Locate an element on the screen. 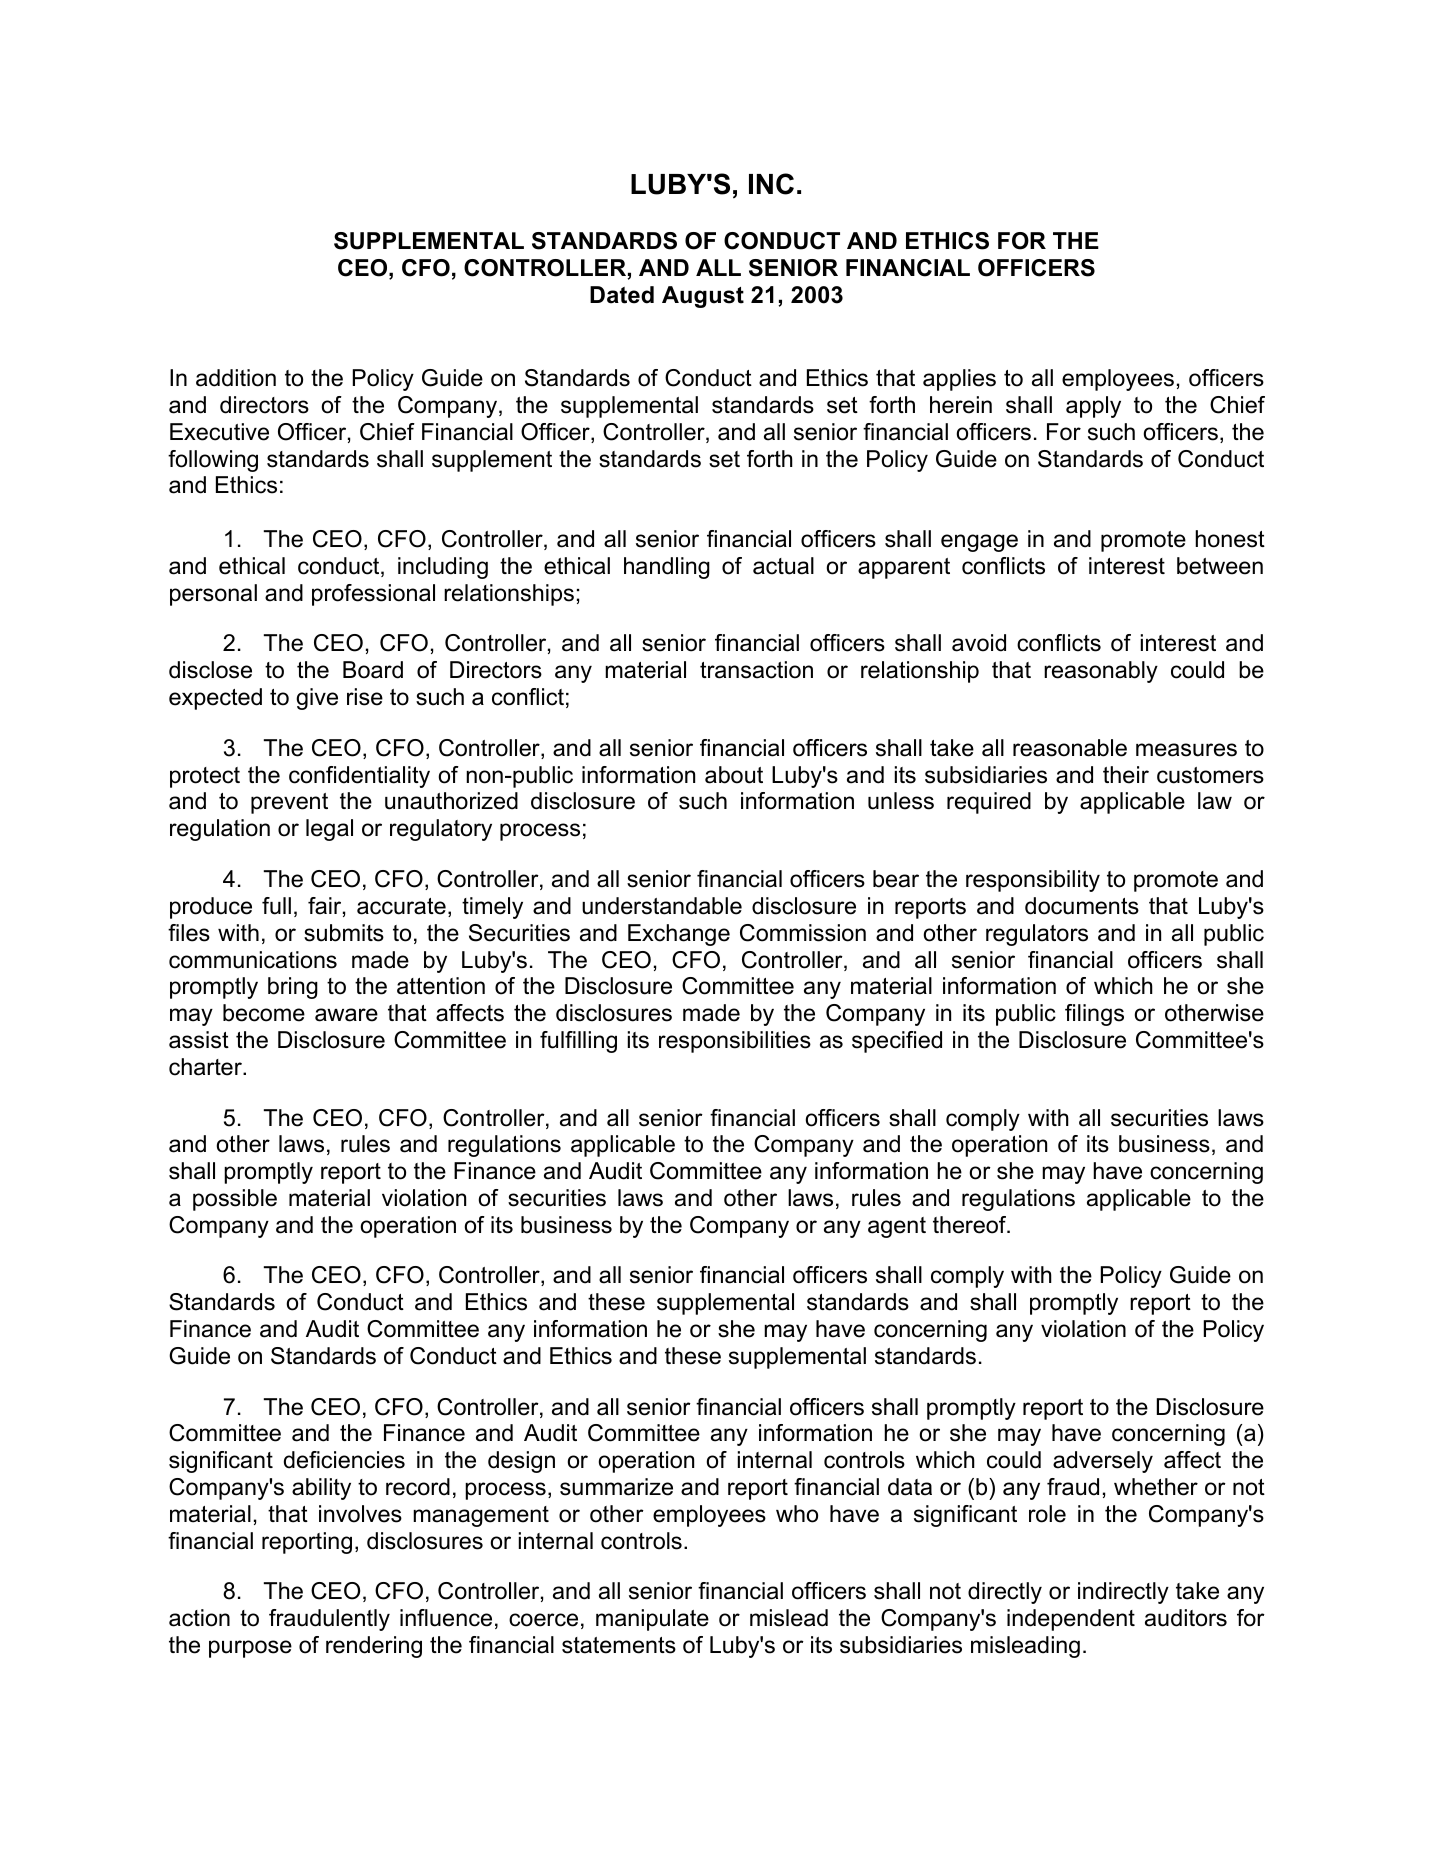  apply is located at coordinates (1093, 407).
